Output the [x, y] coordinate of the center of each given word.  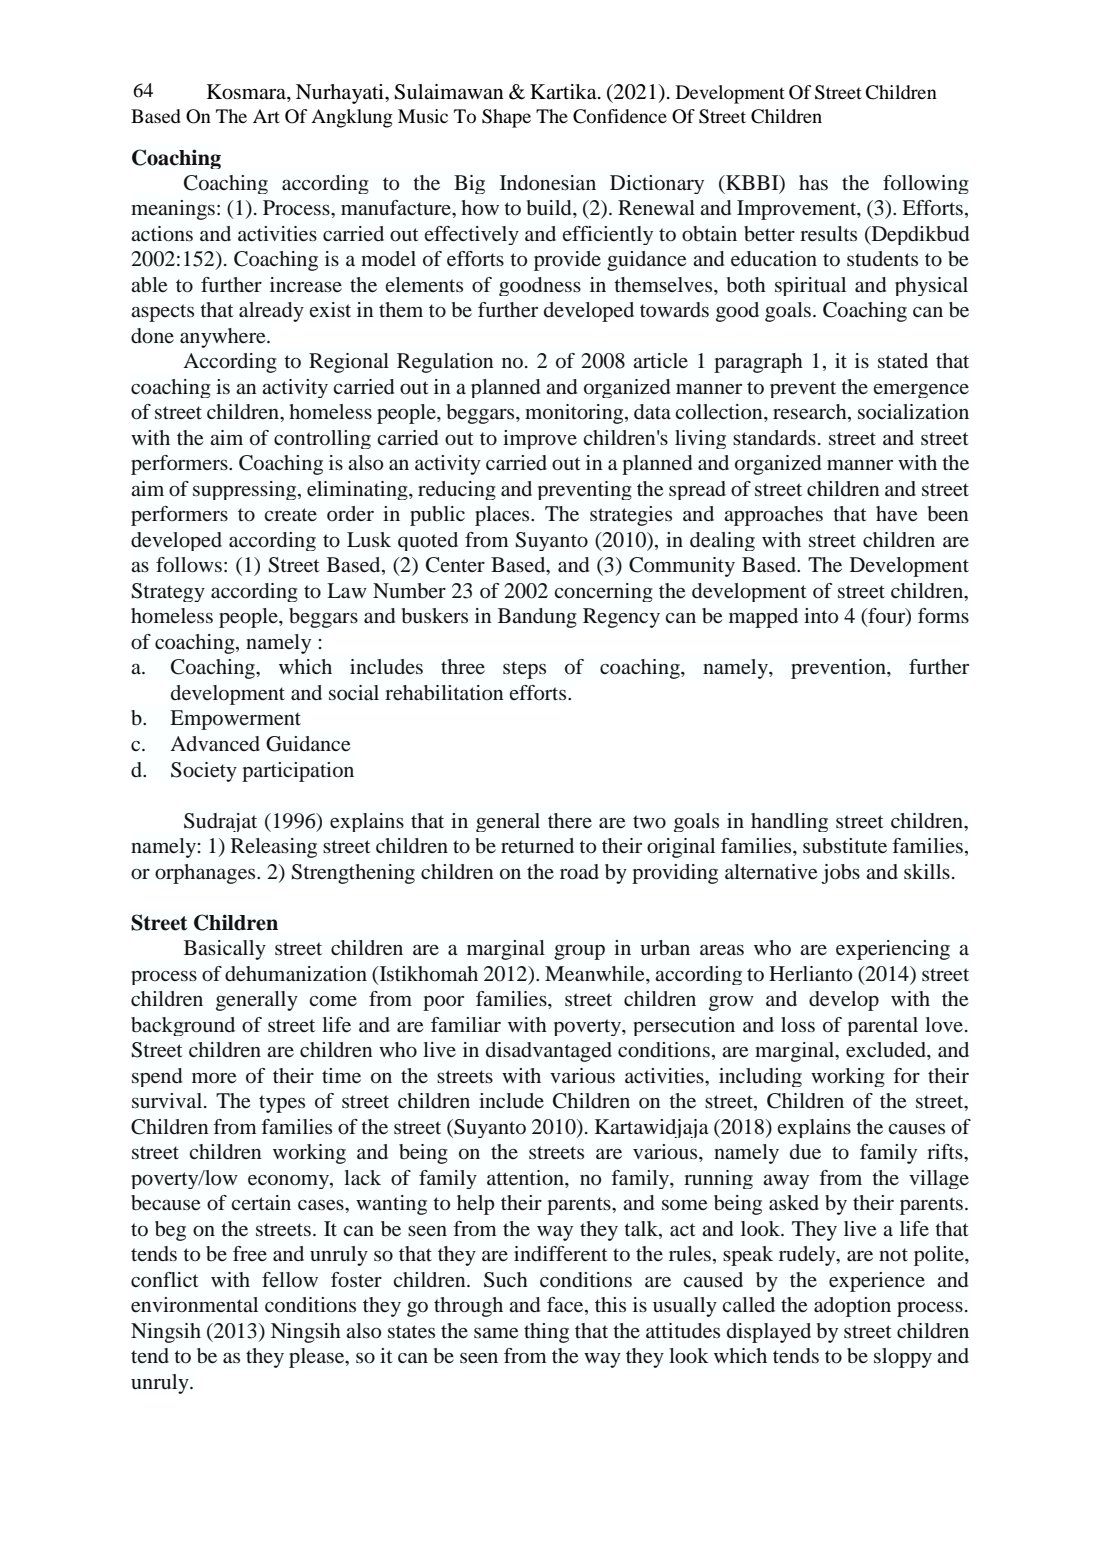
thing [546, 1333]
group [579, 952]
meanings [173, 210]
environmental [194, 1305]
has [813, 182]
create [290, 515]
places [503, 516]
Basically [225, 950]
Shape [506, 118]
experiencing [893, 950]
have [896, 514]
